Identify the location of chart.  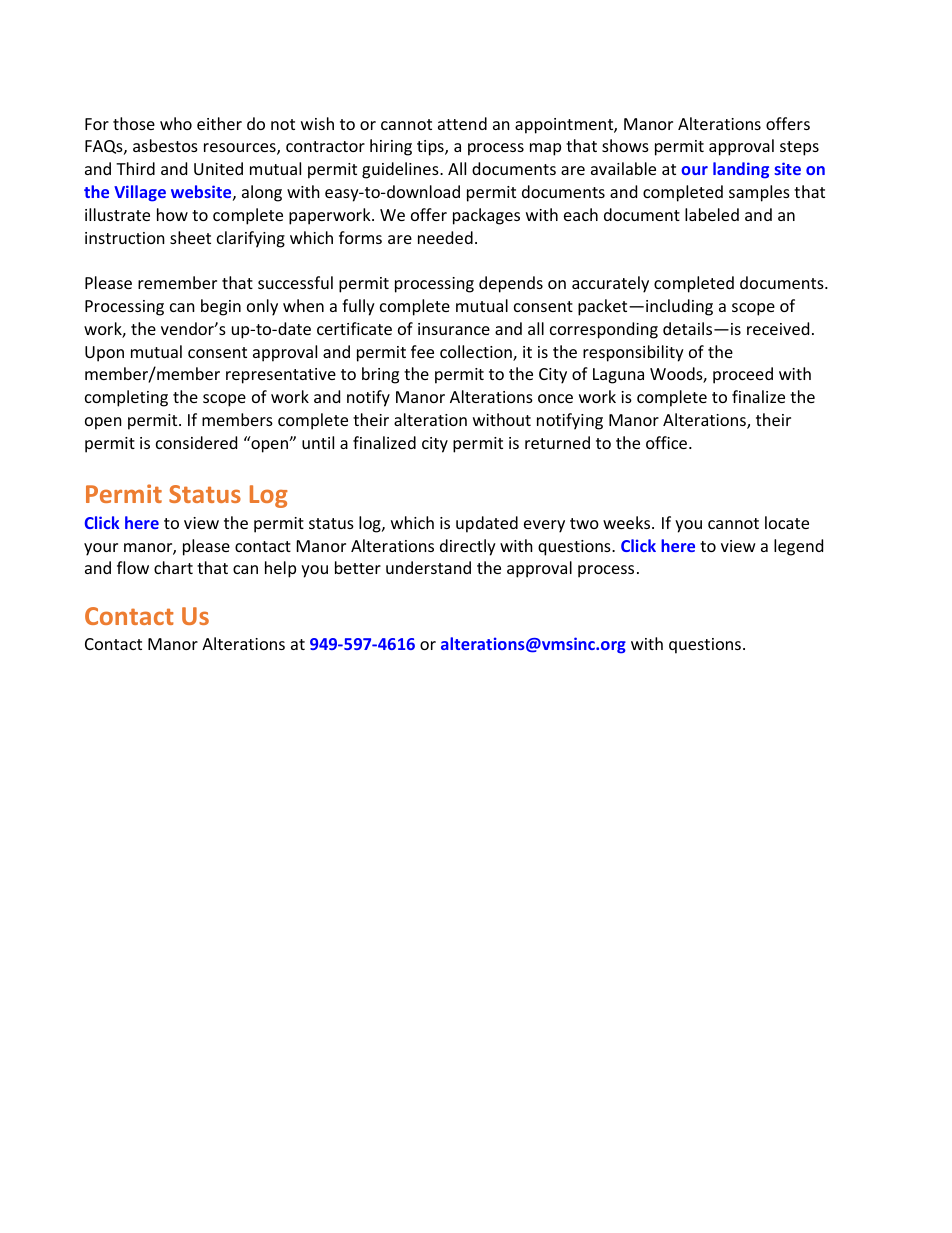
(173, 567).
